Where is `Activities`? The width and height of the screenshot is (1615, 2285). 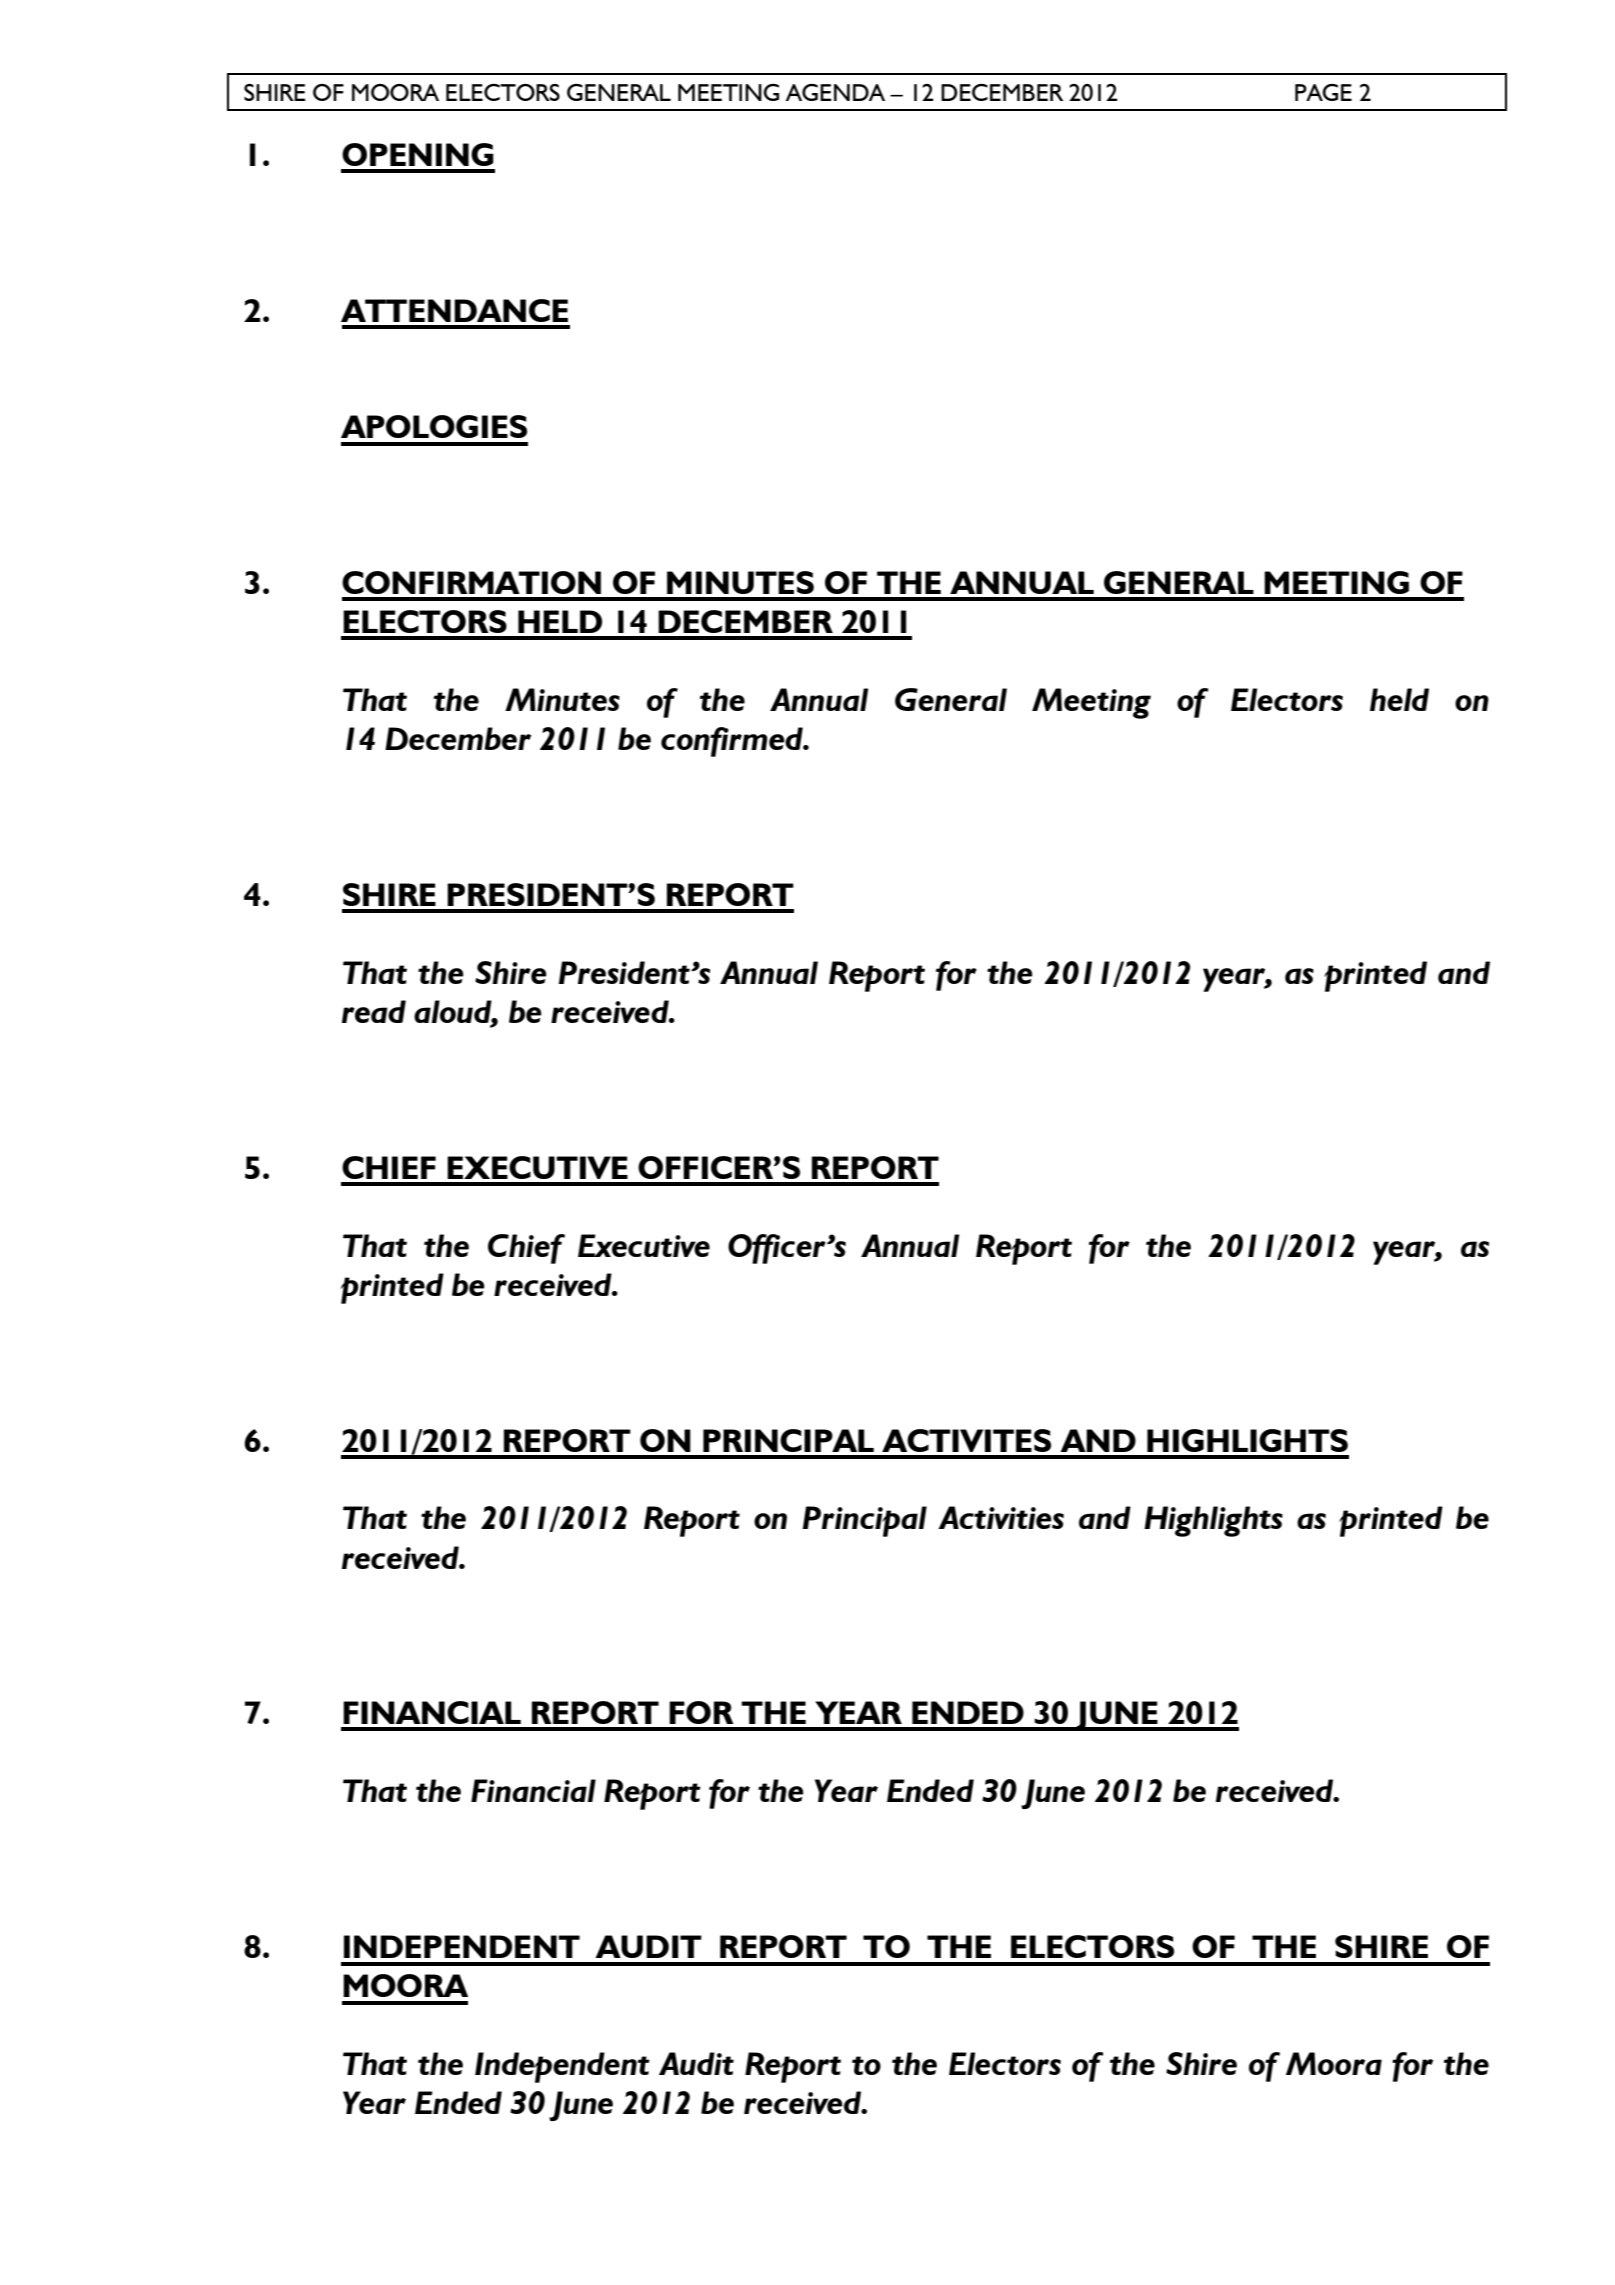
Activities is located at coordinates (1001, 1517).
